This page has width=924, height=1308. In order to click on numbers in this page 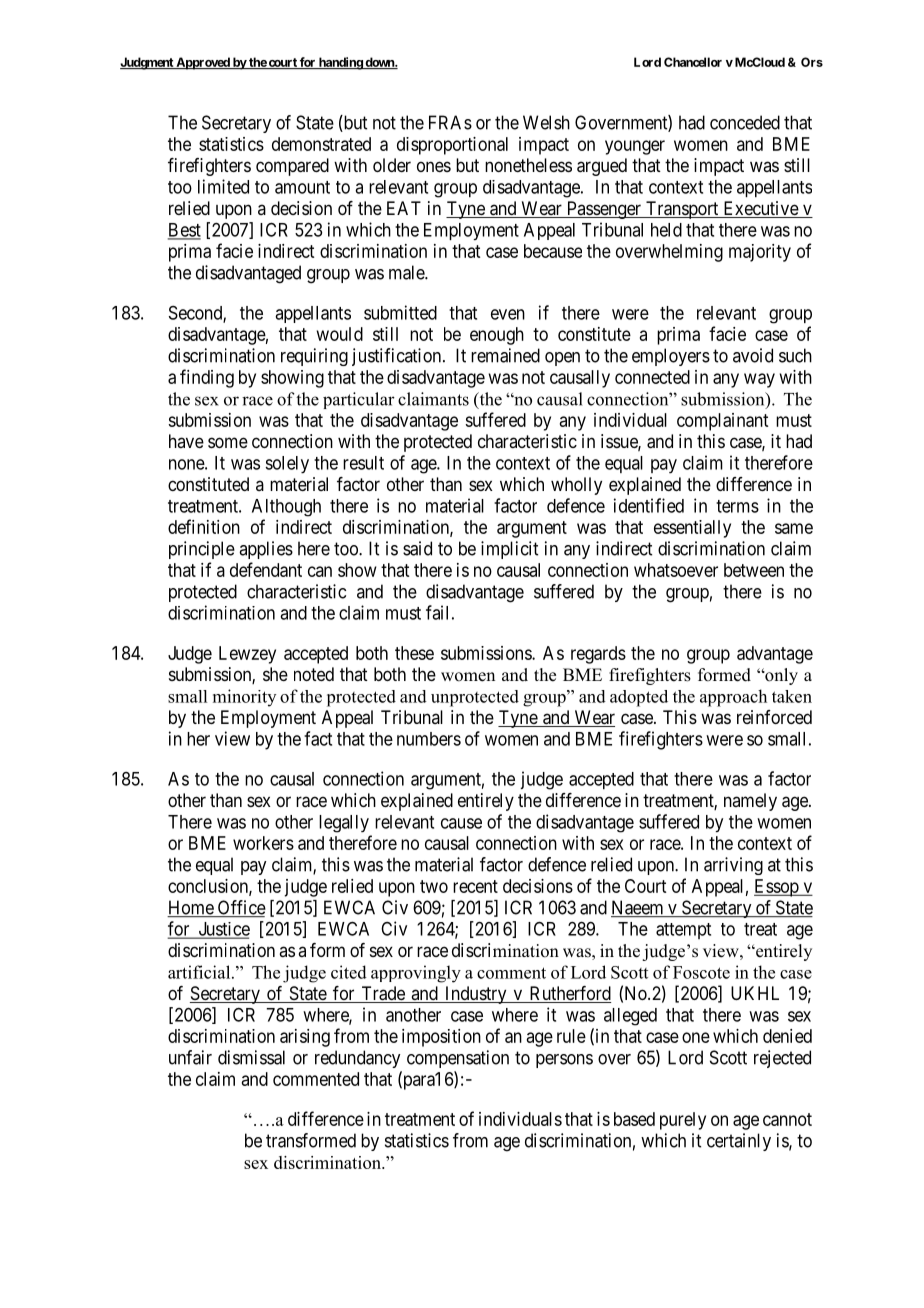, I will do `click(429, 739)`.
